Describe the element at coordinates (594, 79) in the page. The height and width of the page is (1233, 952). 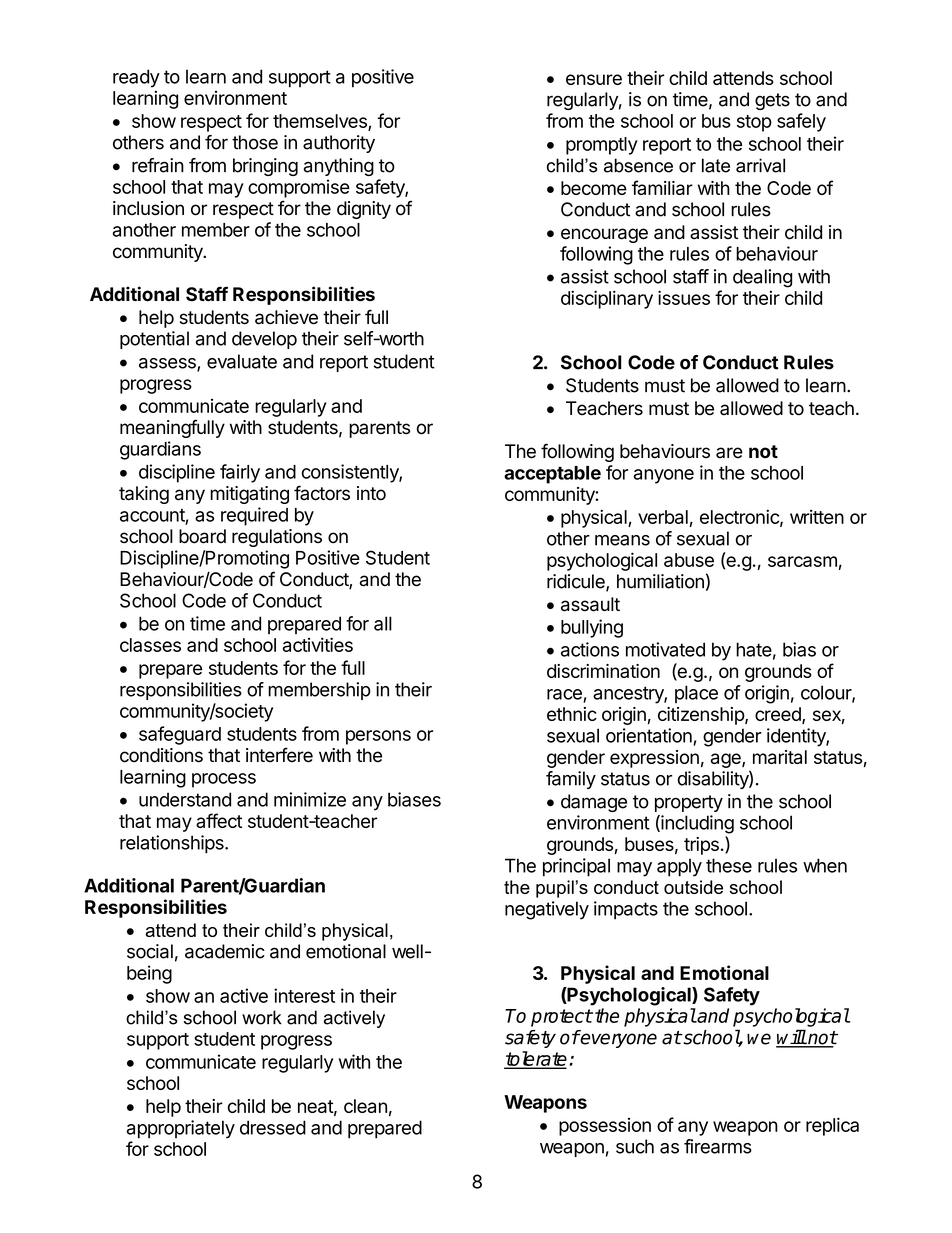
I see `ensure` at that location.
